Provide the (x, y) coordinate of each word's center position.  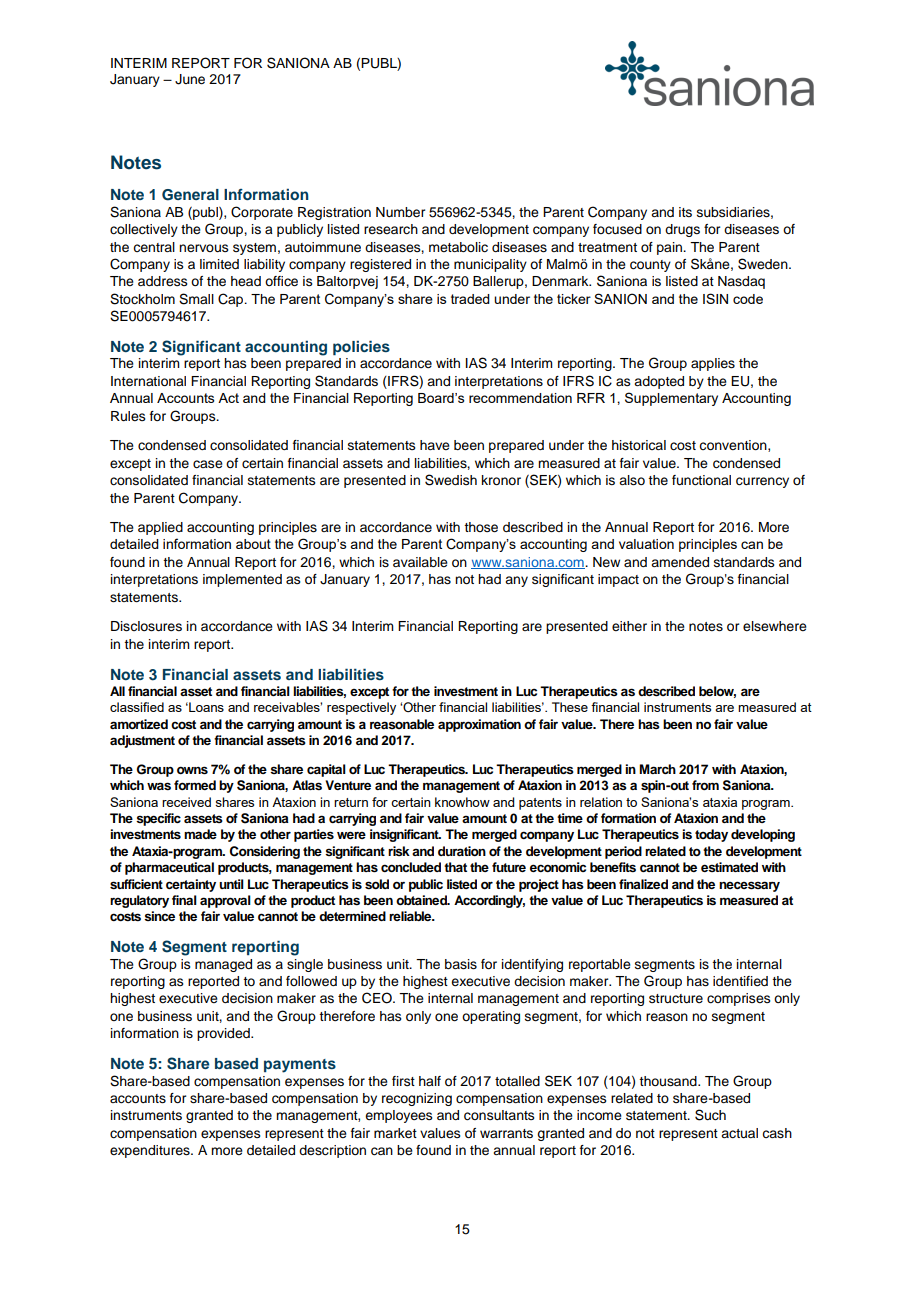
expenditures (151, 1151)
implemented (242, 580)
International (148, 381)
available (420, 562)
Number (400, 212)
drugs (682, 230)
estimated (729, 867)
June (190, 79)
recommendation (520, 398)
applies (713, 364)
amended (680, 562)
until (231, 884)
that (455, 867)
